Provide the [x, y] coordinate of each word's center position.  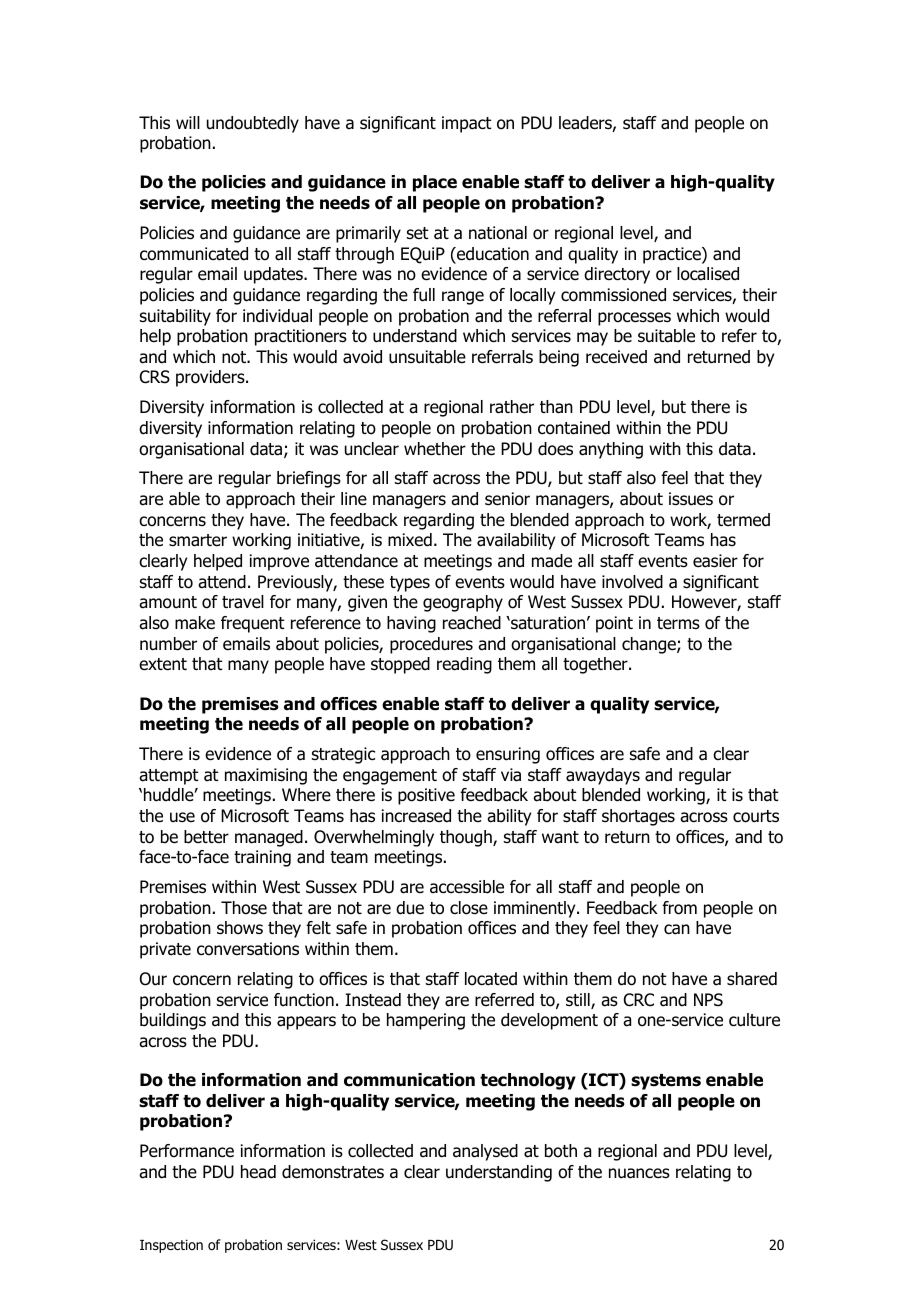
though [467, 838]
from [679, 908]
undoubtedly [253, 124]
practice [673, 255]
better [206, 837]
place [435, 183]
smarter [198, 540]
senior [507, 499]
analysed [485, 1152]
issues [691, 499]
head [258, 1172]
